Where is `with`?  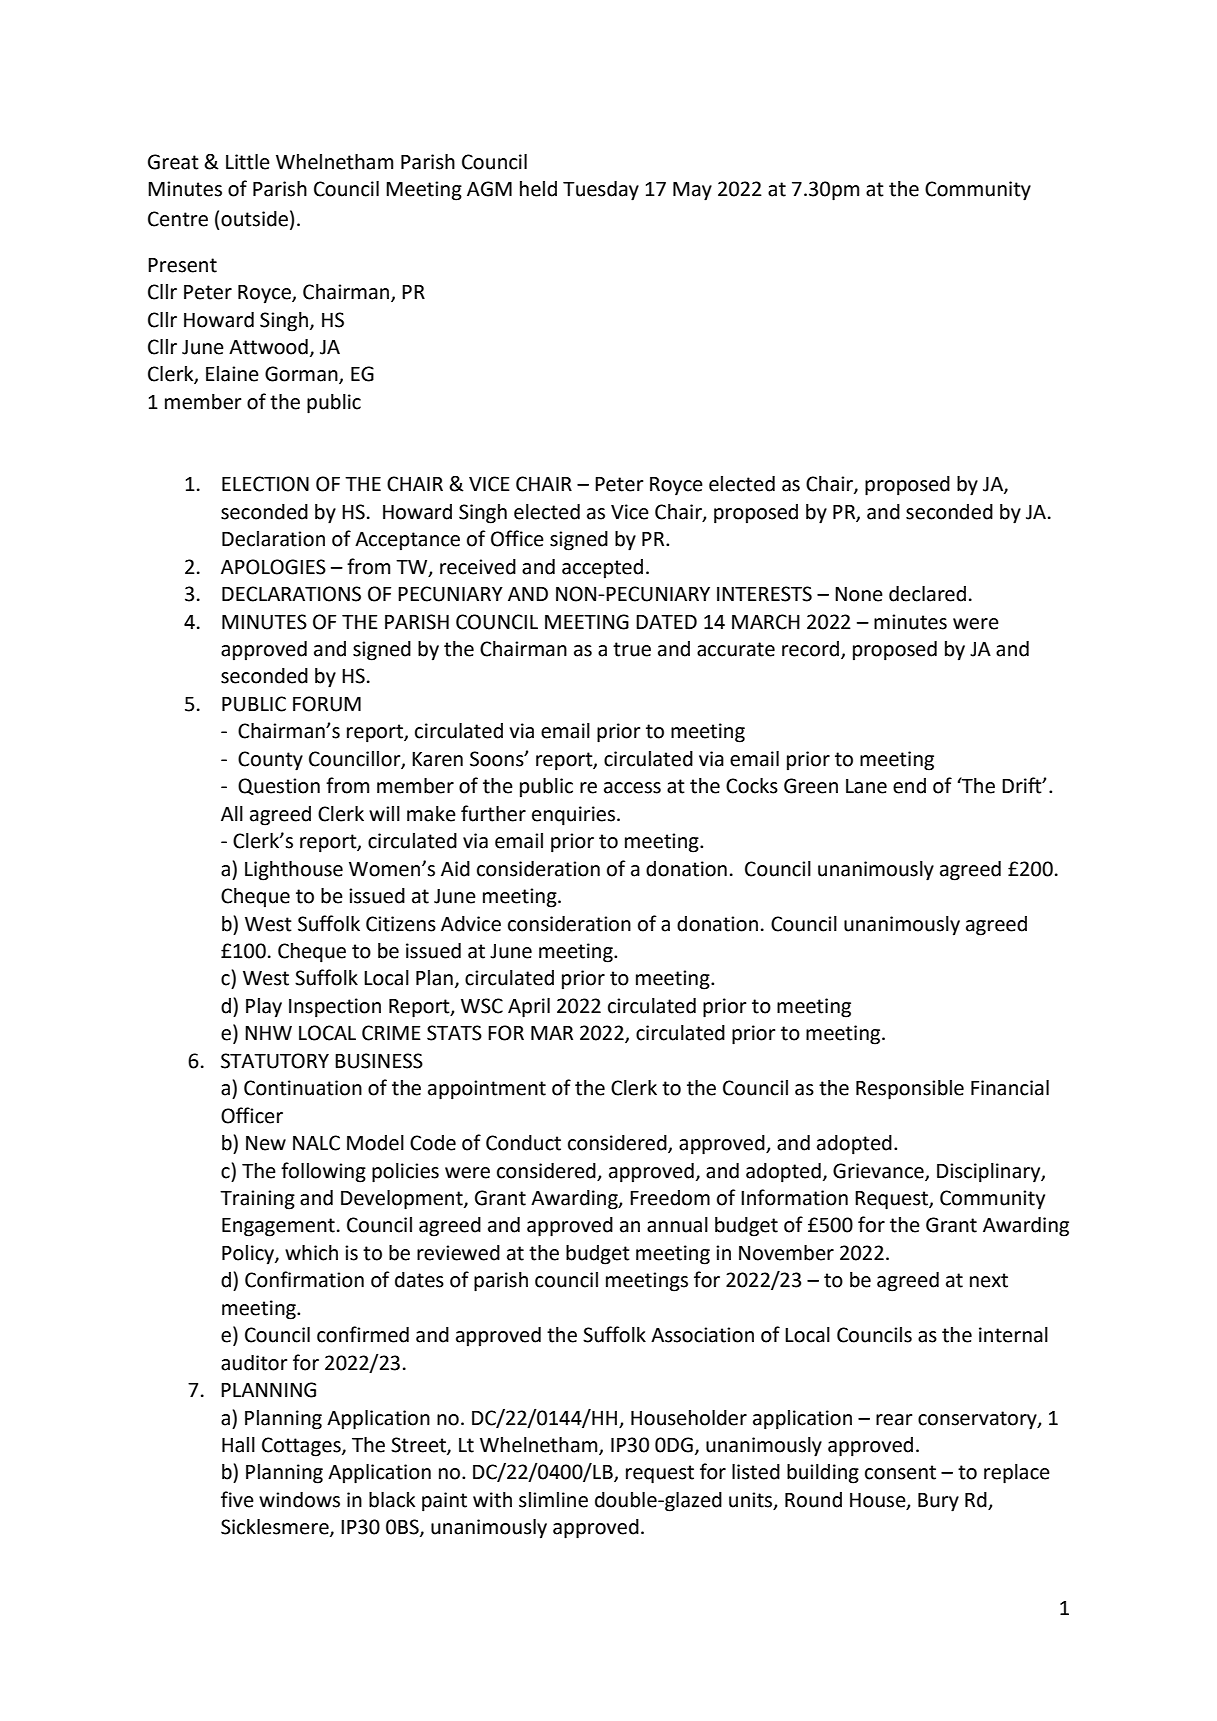 with is located at coordinates (492, 1500).
